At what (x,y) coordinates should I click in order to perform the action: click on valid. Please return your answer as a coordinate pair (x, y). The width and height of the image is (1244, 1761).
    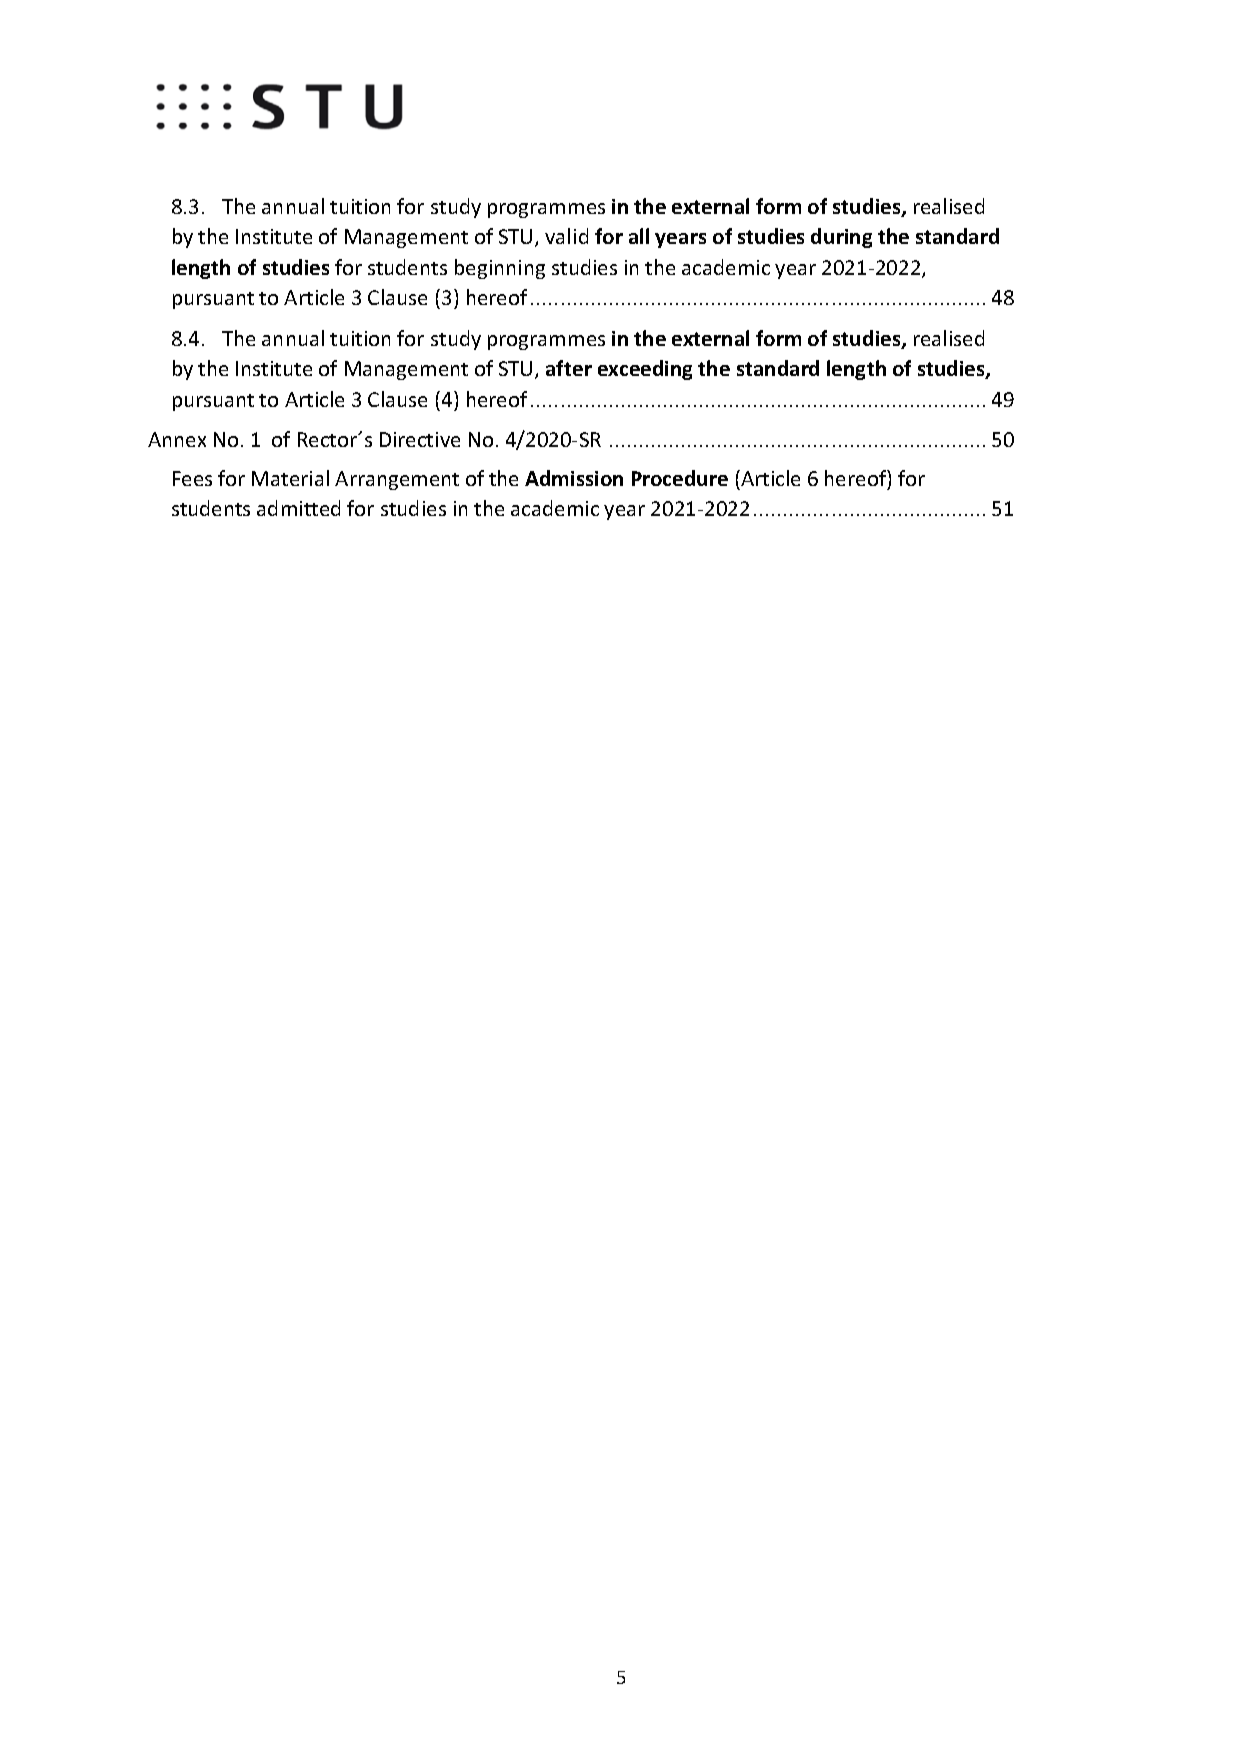
    Looking at the image, I should click on (566, 236).
